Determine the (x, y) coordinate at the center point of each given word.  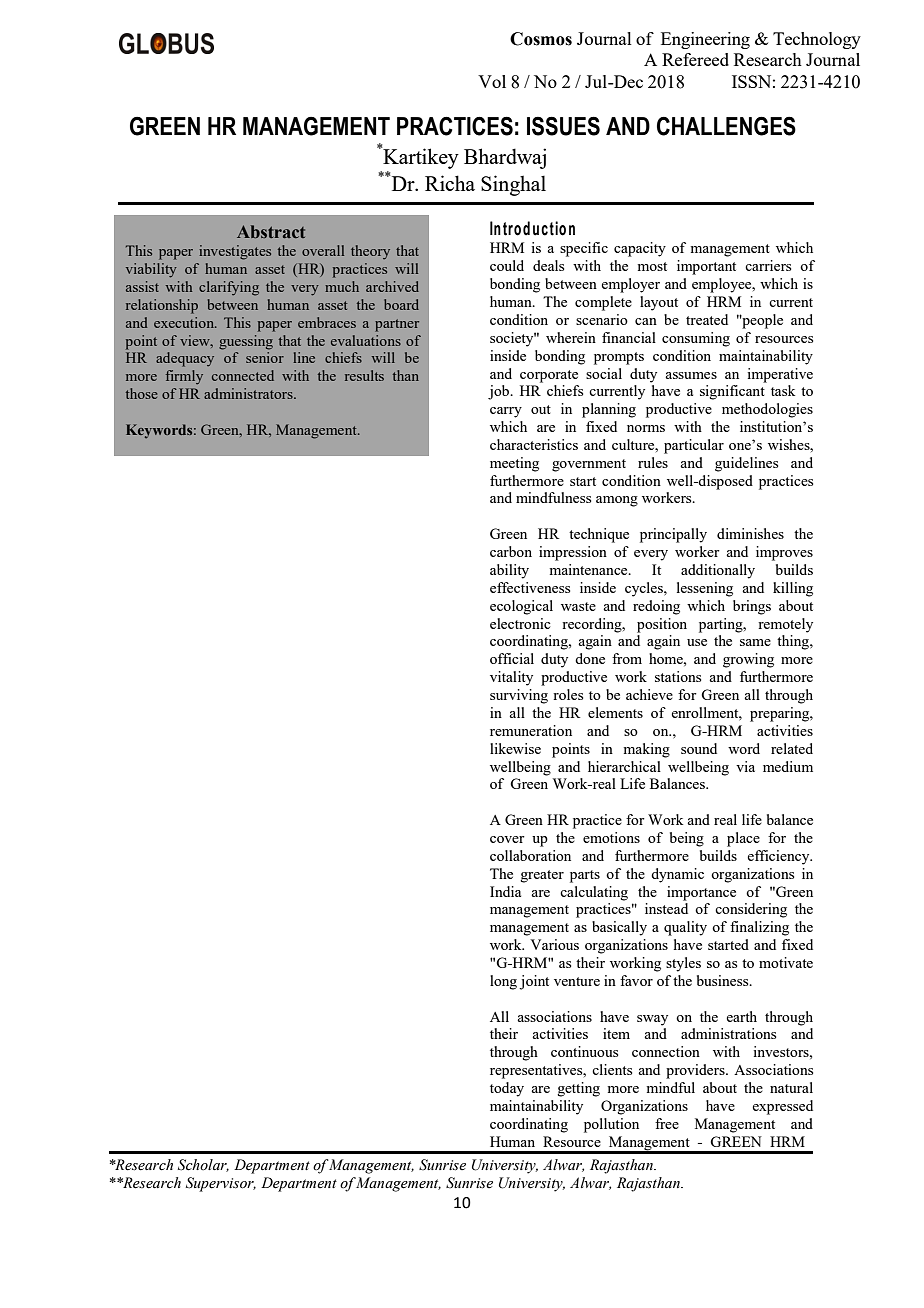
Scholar (203, 1165)
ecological (521, 607)
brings (752, 607)
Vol (492, 81)
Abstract (271, 231)
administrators (249, 393)
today (507, 1089)
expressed (782, 1107)
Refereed (695, 59)
